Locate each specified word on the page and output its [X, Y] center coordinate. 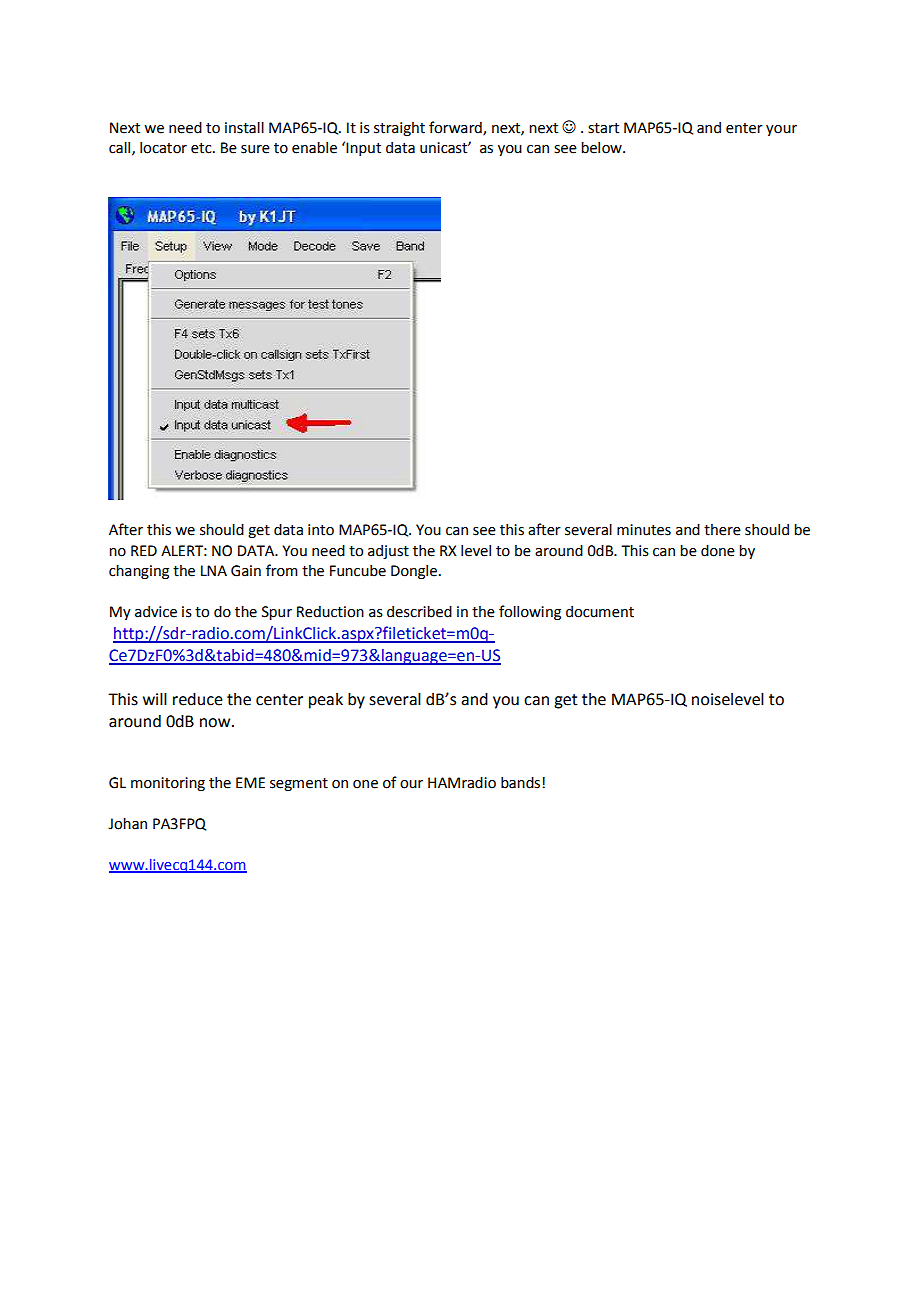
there [722, 530]
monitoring [168, 784]
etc [202, 148]
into [321, 530]
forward [456, 128]
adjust [388, 552]
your [781, 130]
